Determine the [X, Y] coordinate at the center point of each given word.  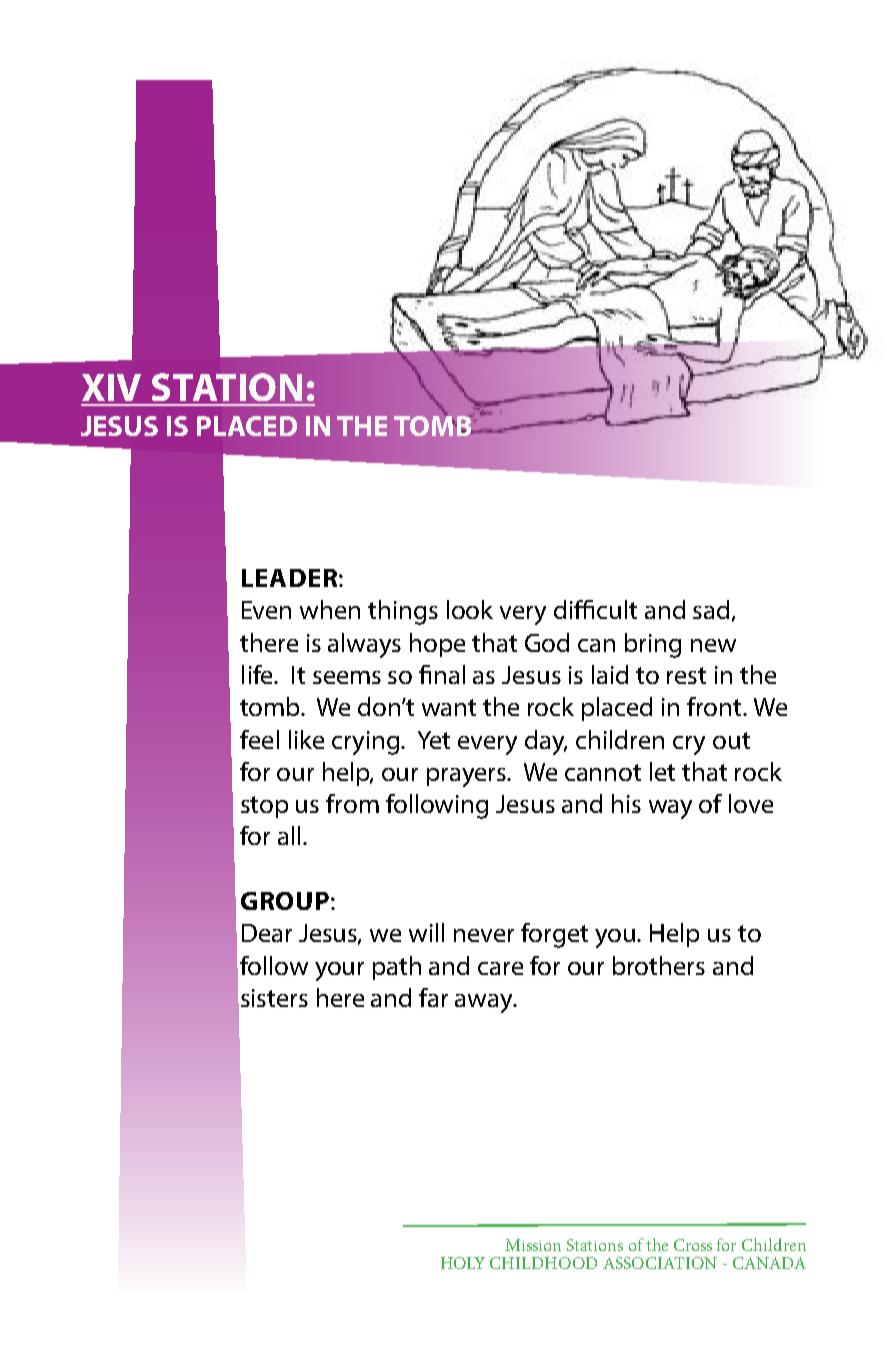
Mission [533, 1245]
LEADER [291, 578]
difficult [595, 609]
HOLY [463, 1263]
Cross [693, 1245]
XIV [111, 387]
